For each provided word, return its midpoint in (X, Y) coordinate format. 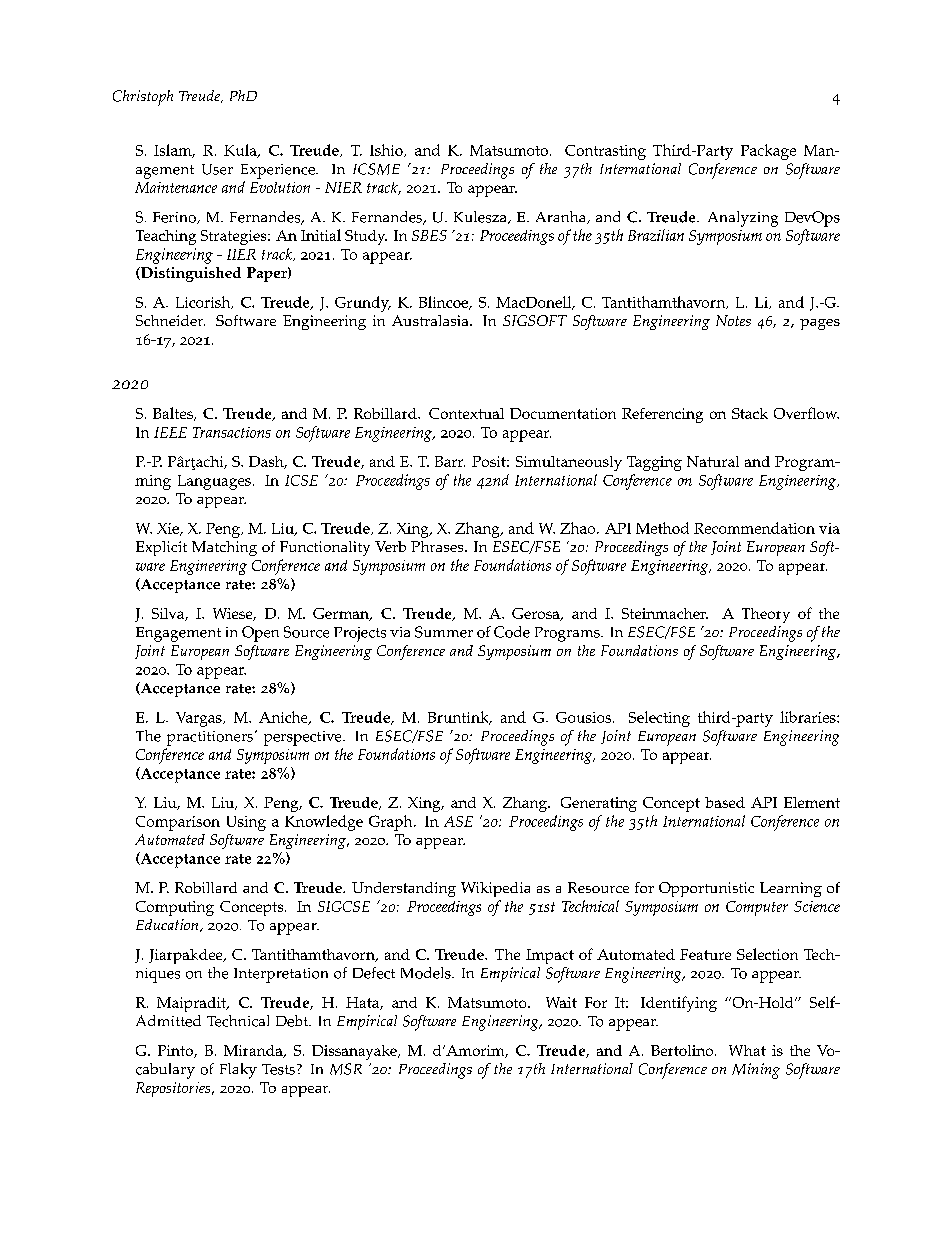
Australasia (431, 320)
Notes (733, 320)
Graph (392, 823)
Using (246, 823)
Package (768, 152)
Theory (766, 615)
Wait (561, 1002)
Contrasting (605, 152)
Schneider (170, 320)
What (747, 1050)
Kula (241, 151)
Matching (224, 548)
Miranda (254, 1051)
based (725, 802)
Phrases (438, 546)
